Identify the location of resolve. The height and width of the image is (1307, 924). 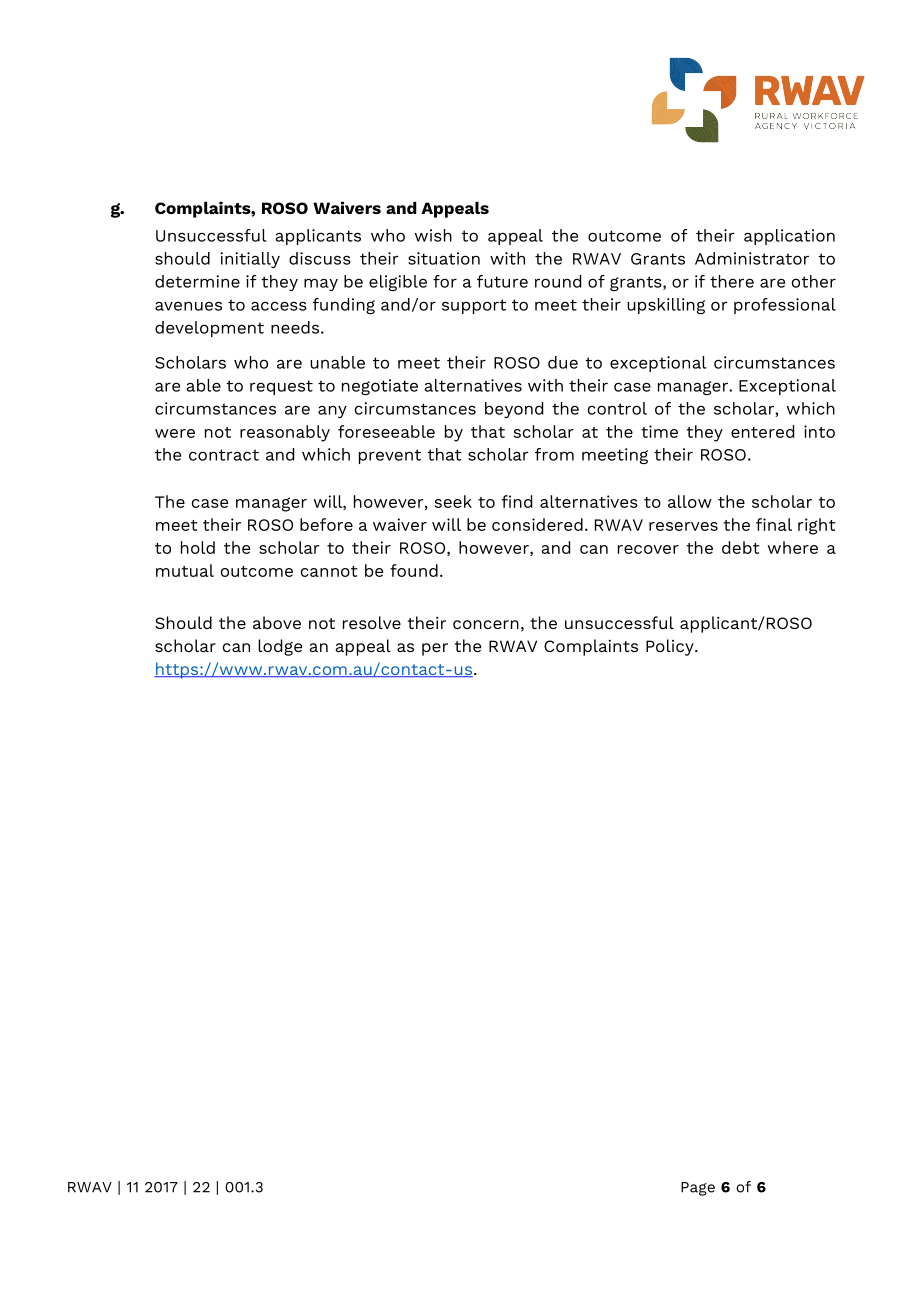
(372, 622).
